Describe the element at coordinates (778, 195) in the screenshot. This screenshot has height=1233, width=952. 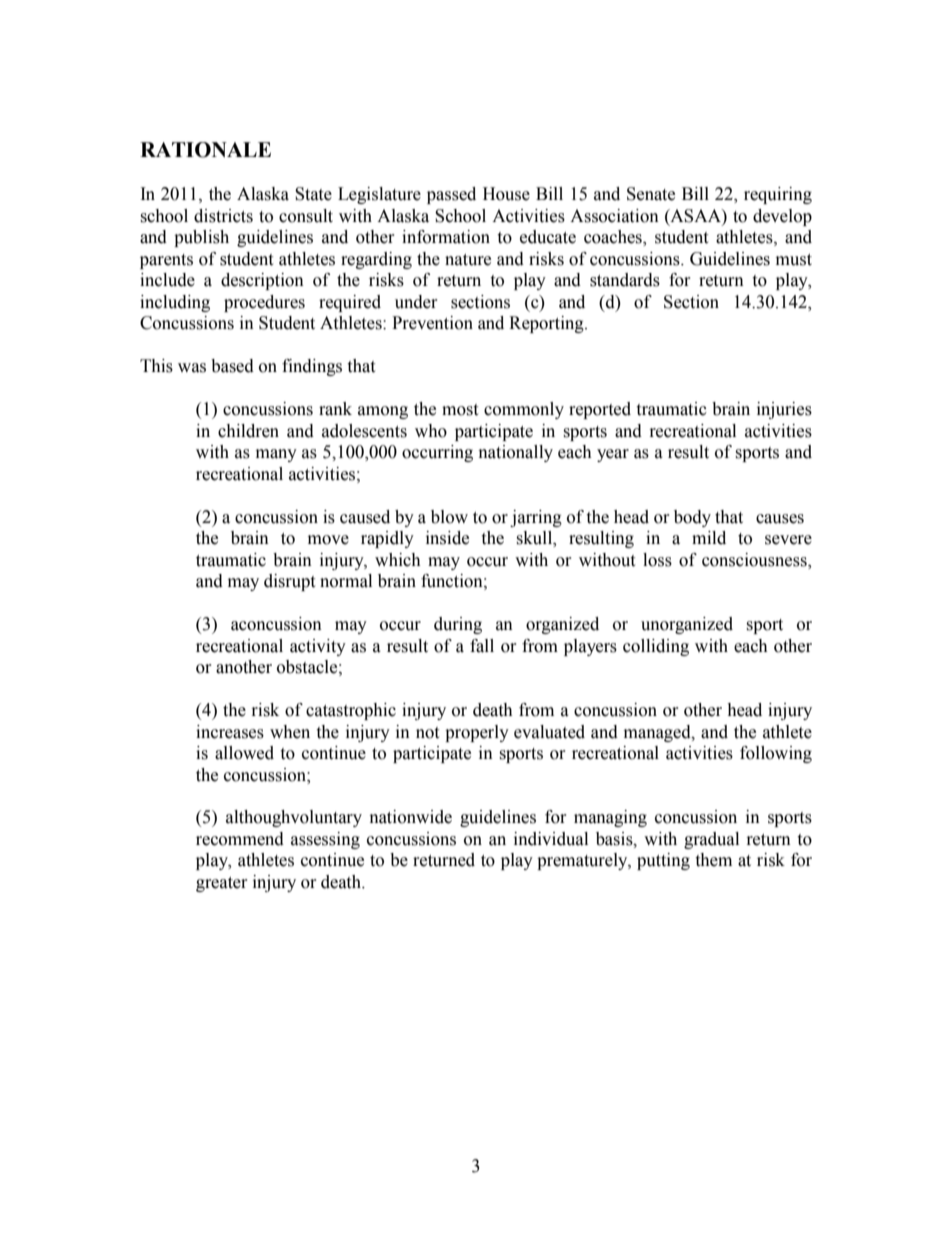
I see `requiring` at that location.
